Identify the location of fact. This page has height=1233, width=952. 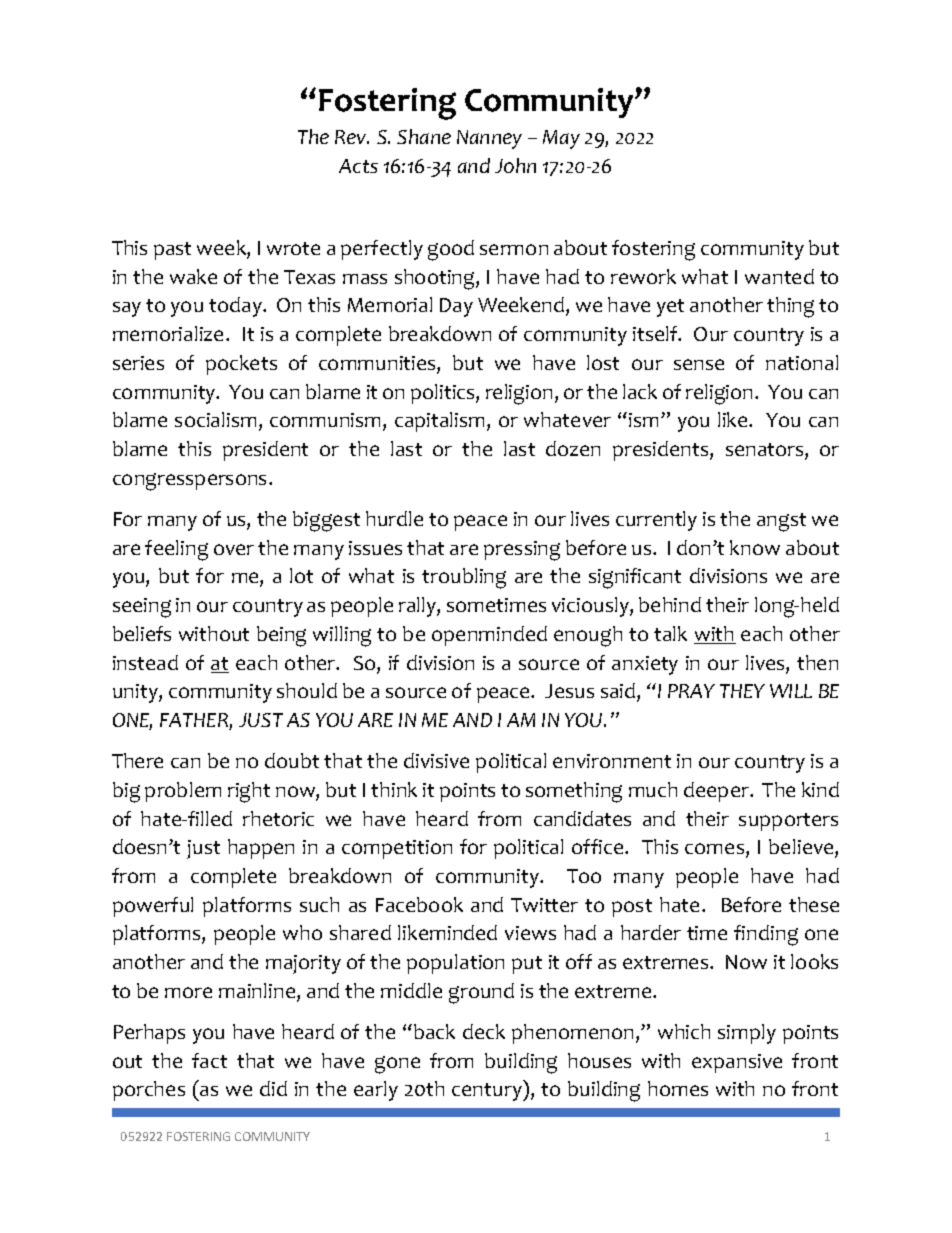
(209, 1060).
